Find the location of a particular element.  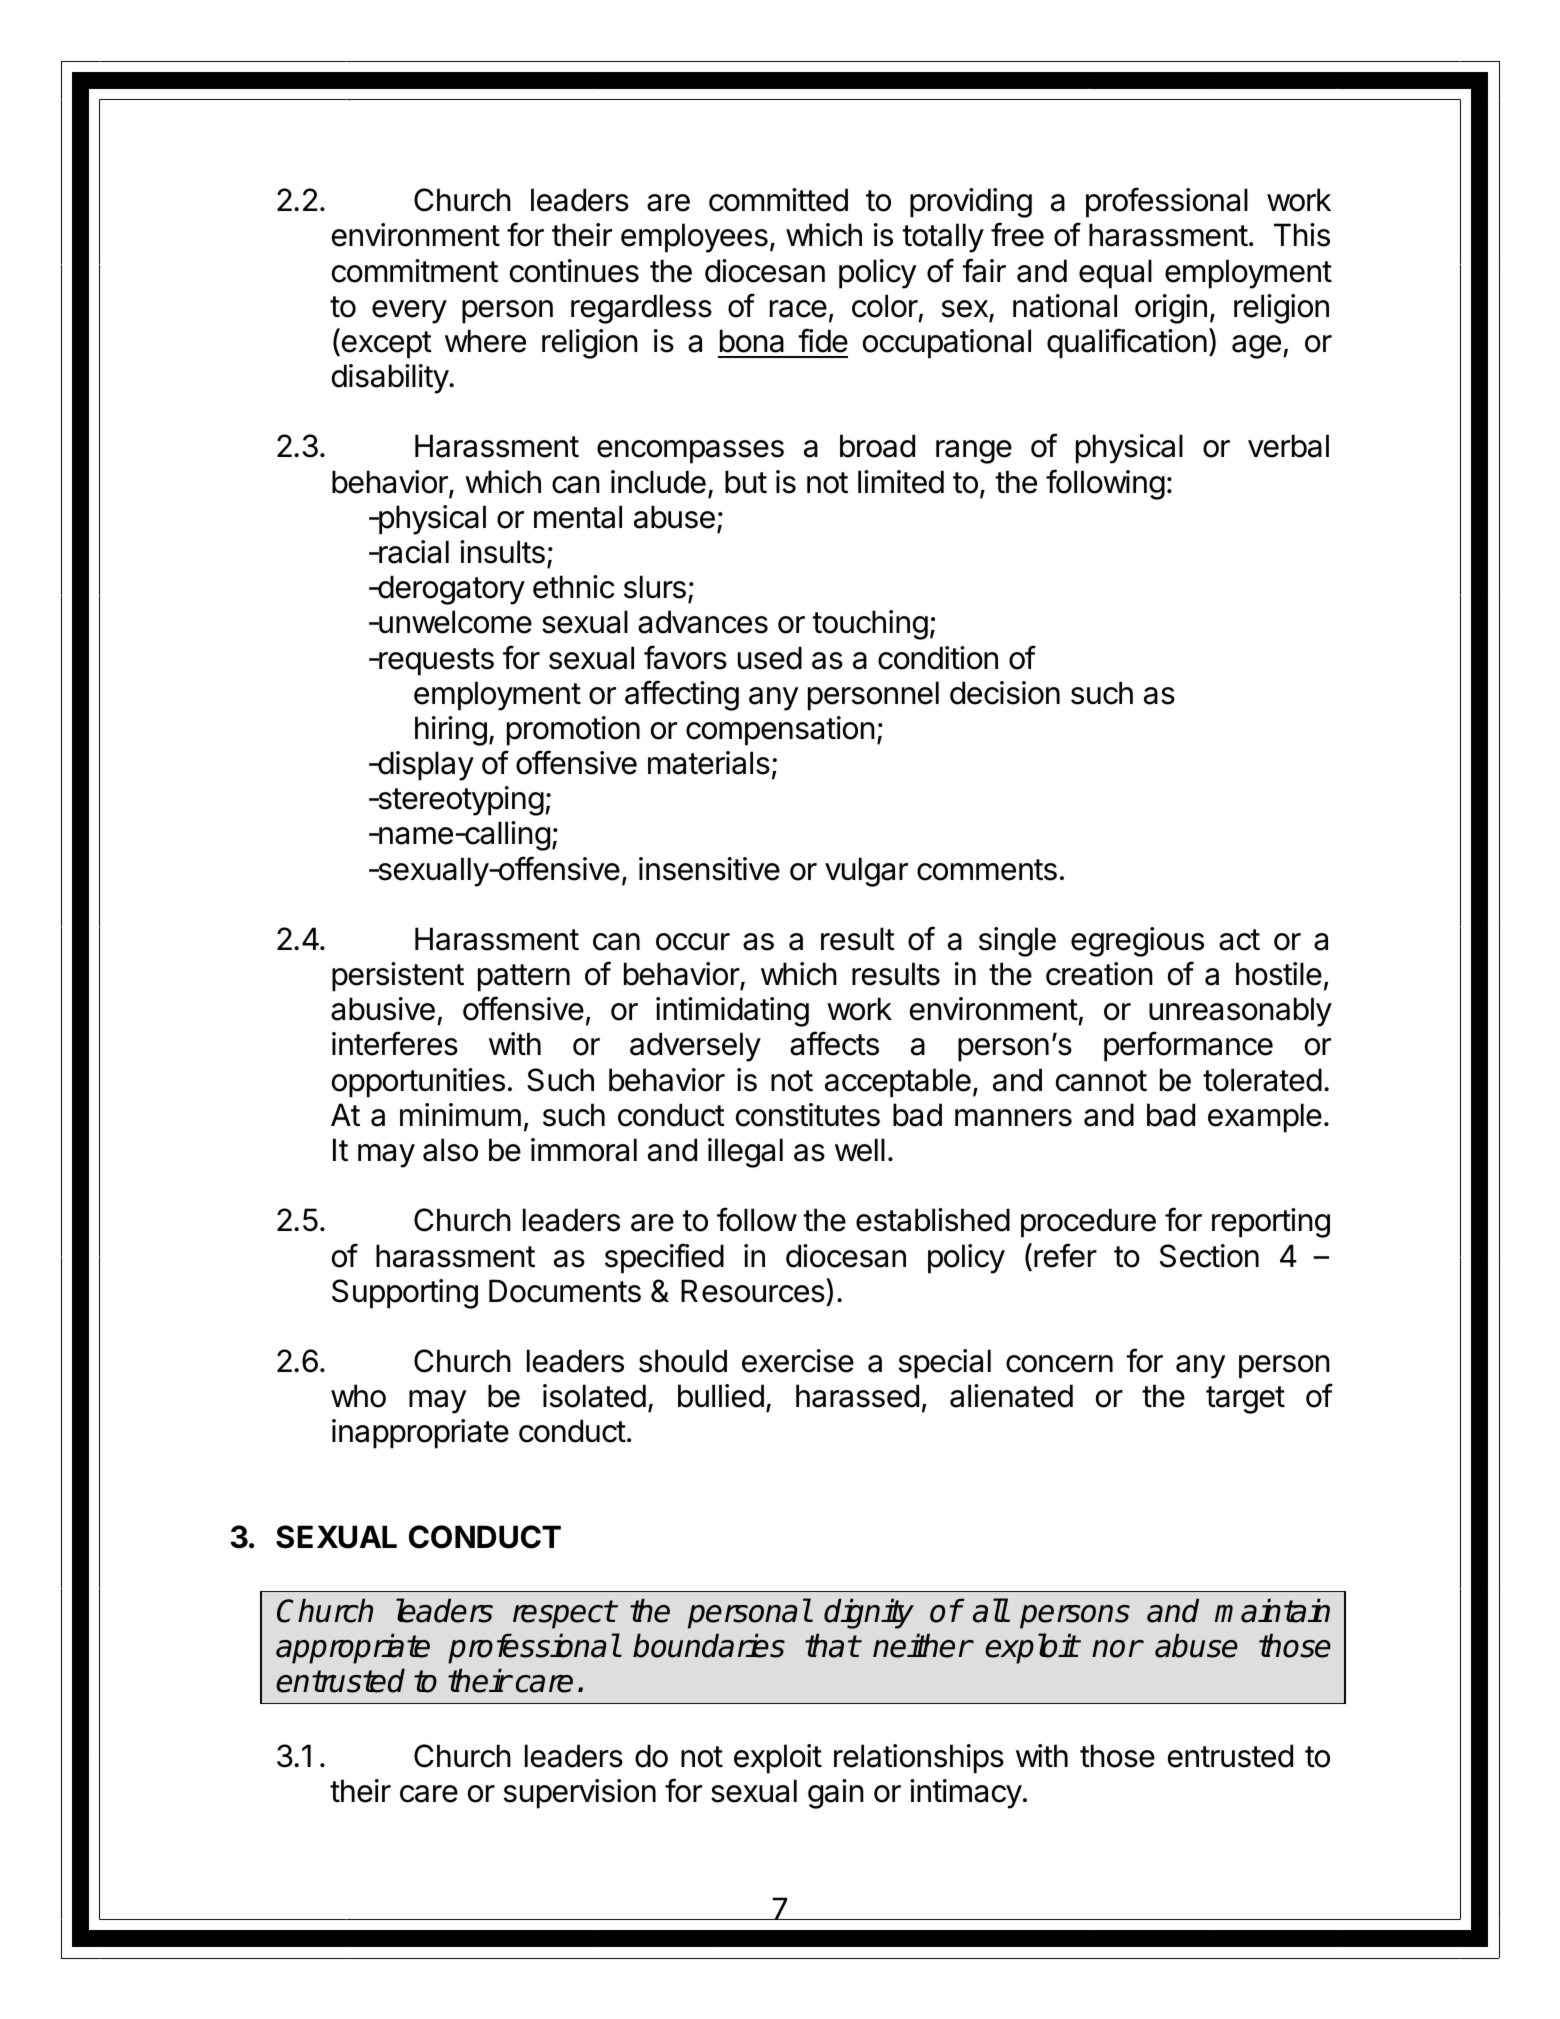

nor is located at coordinates (1117, 1649).
